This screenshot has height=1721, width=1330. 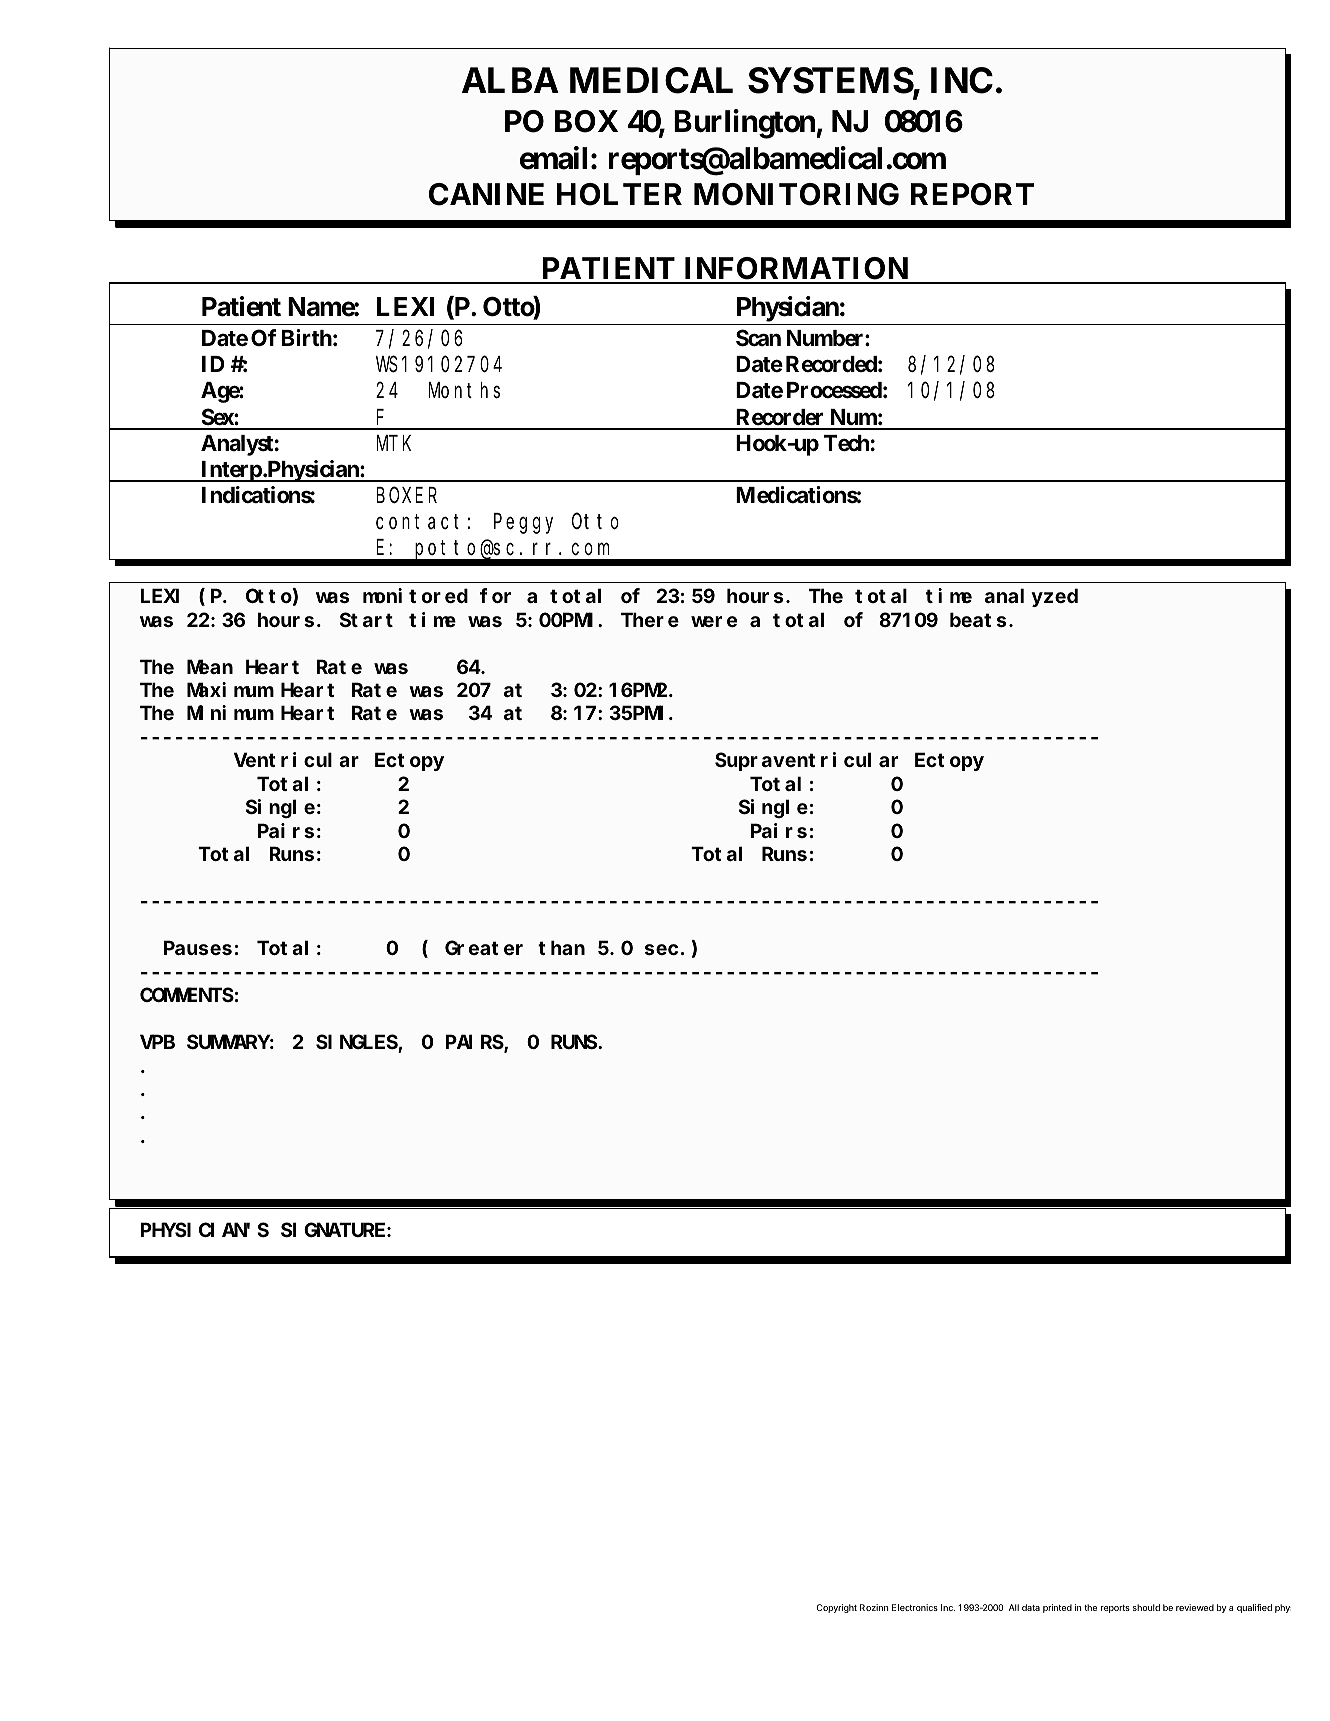 I want to click on CANINE, so click(x=486, y=194).
